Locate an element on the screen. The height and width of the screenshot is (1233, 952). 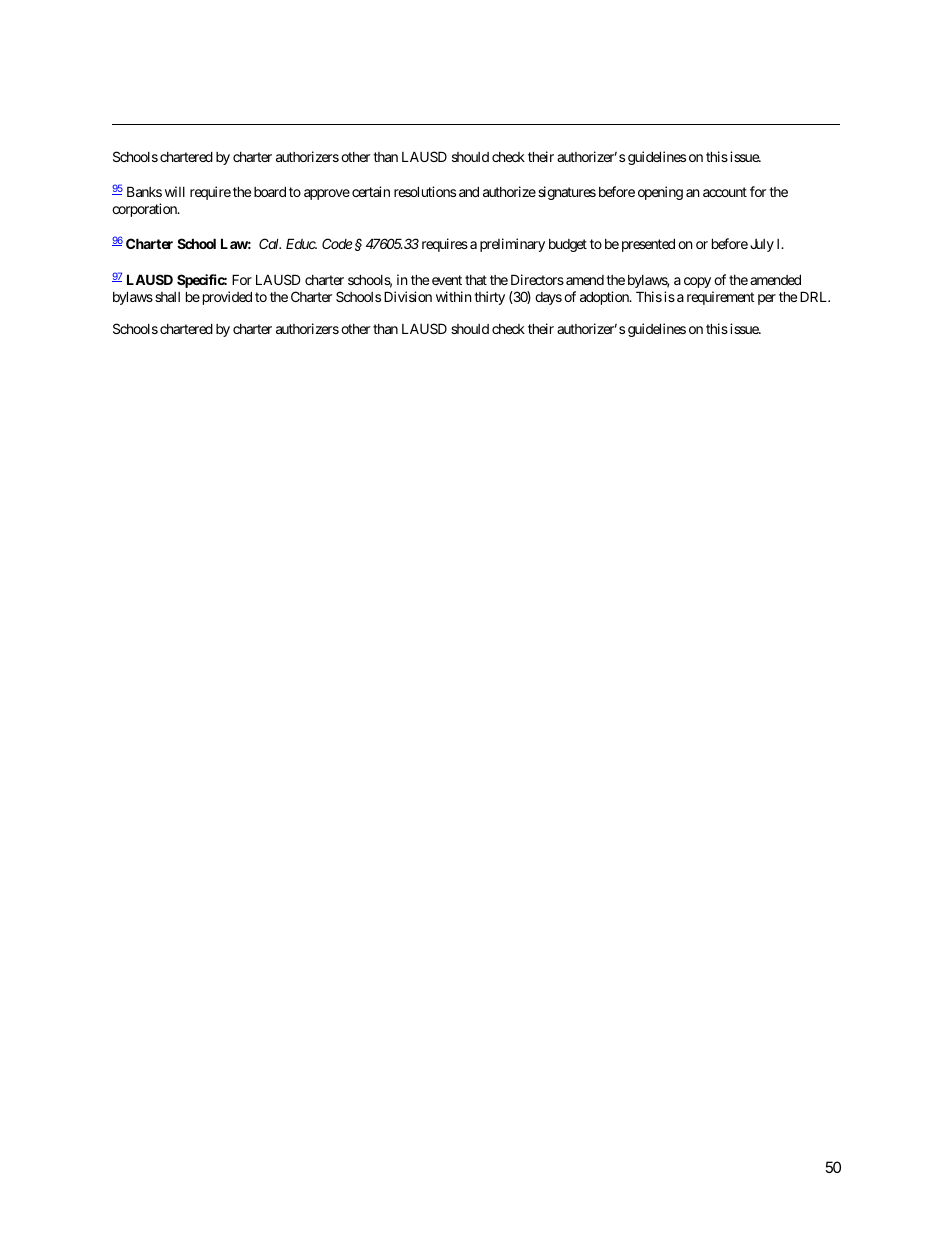
per is located at coordinates (767, 299).
